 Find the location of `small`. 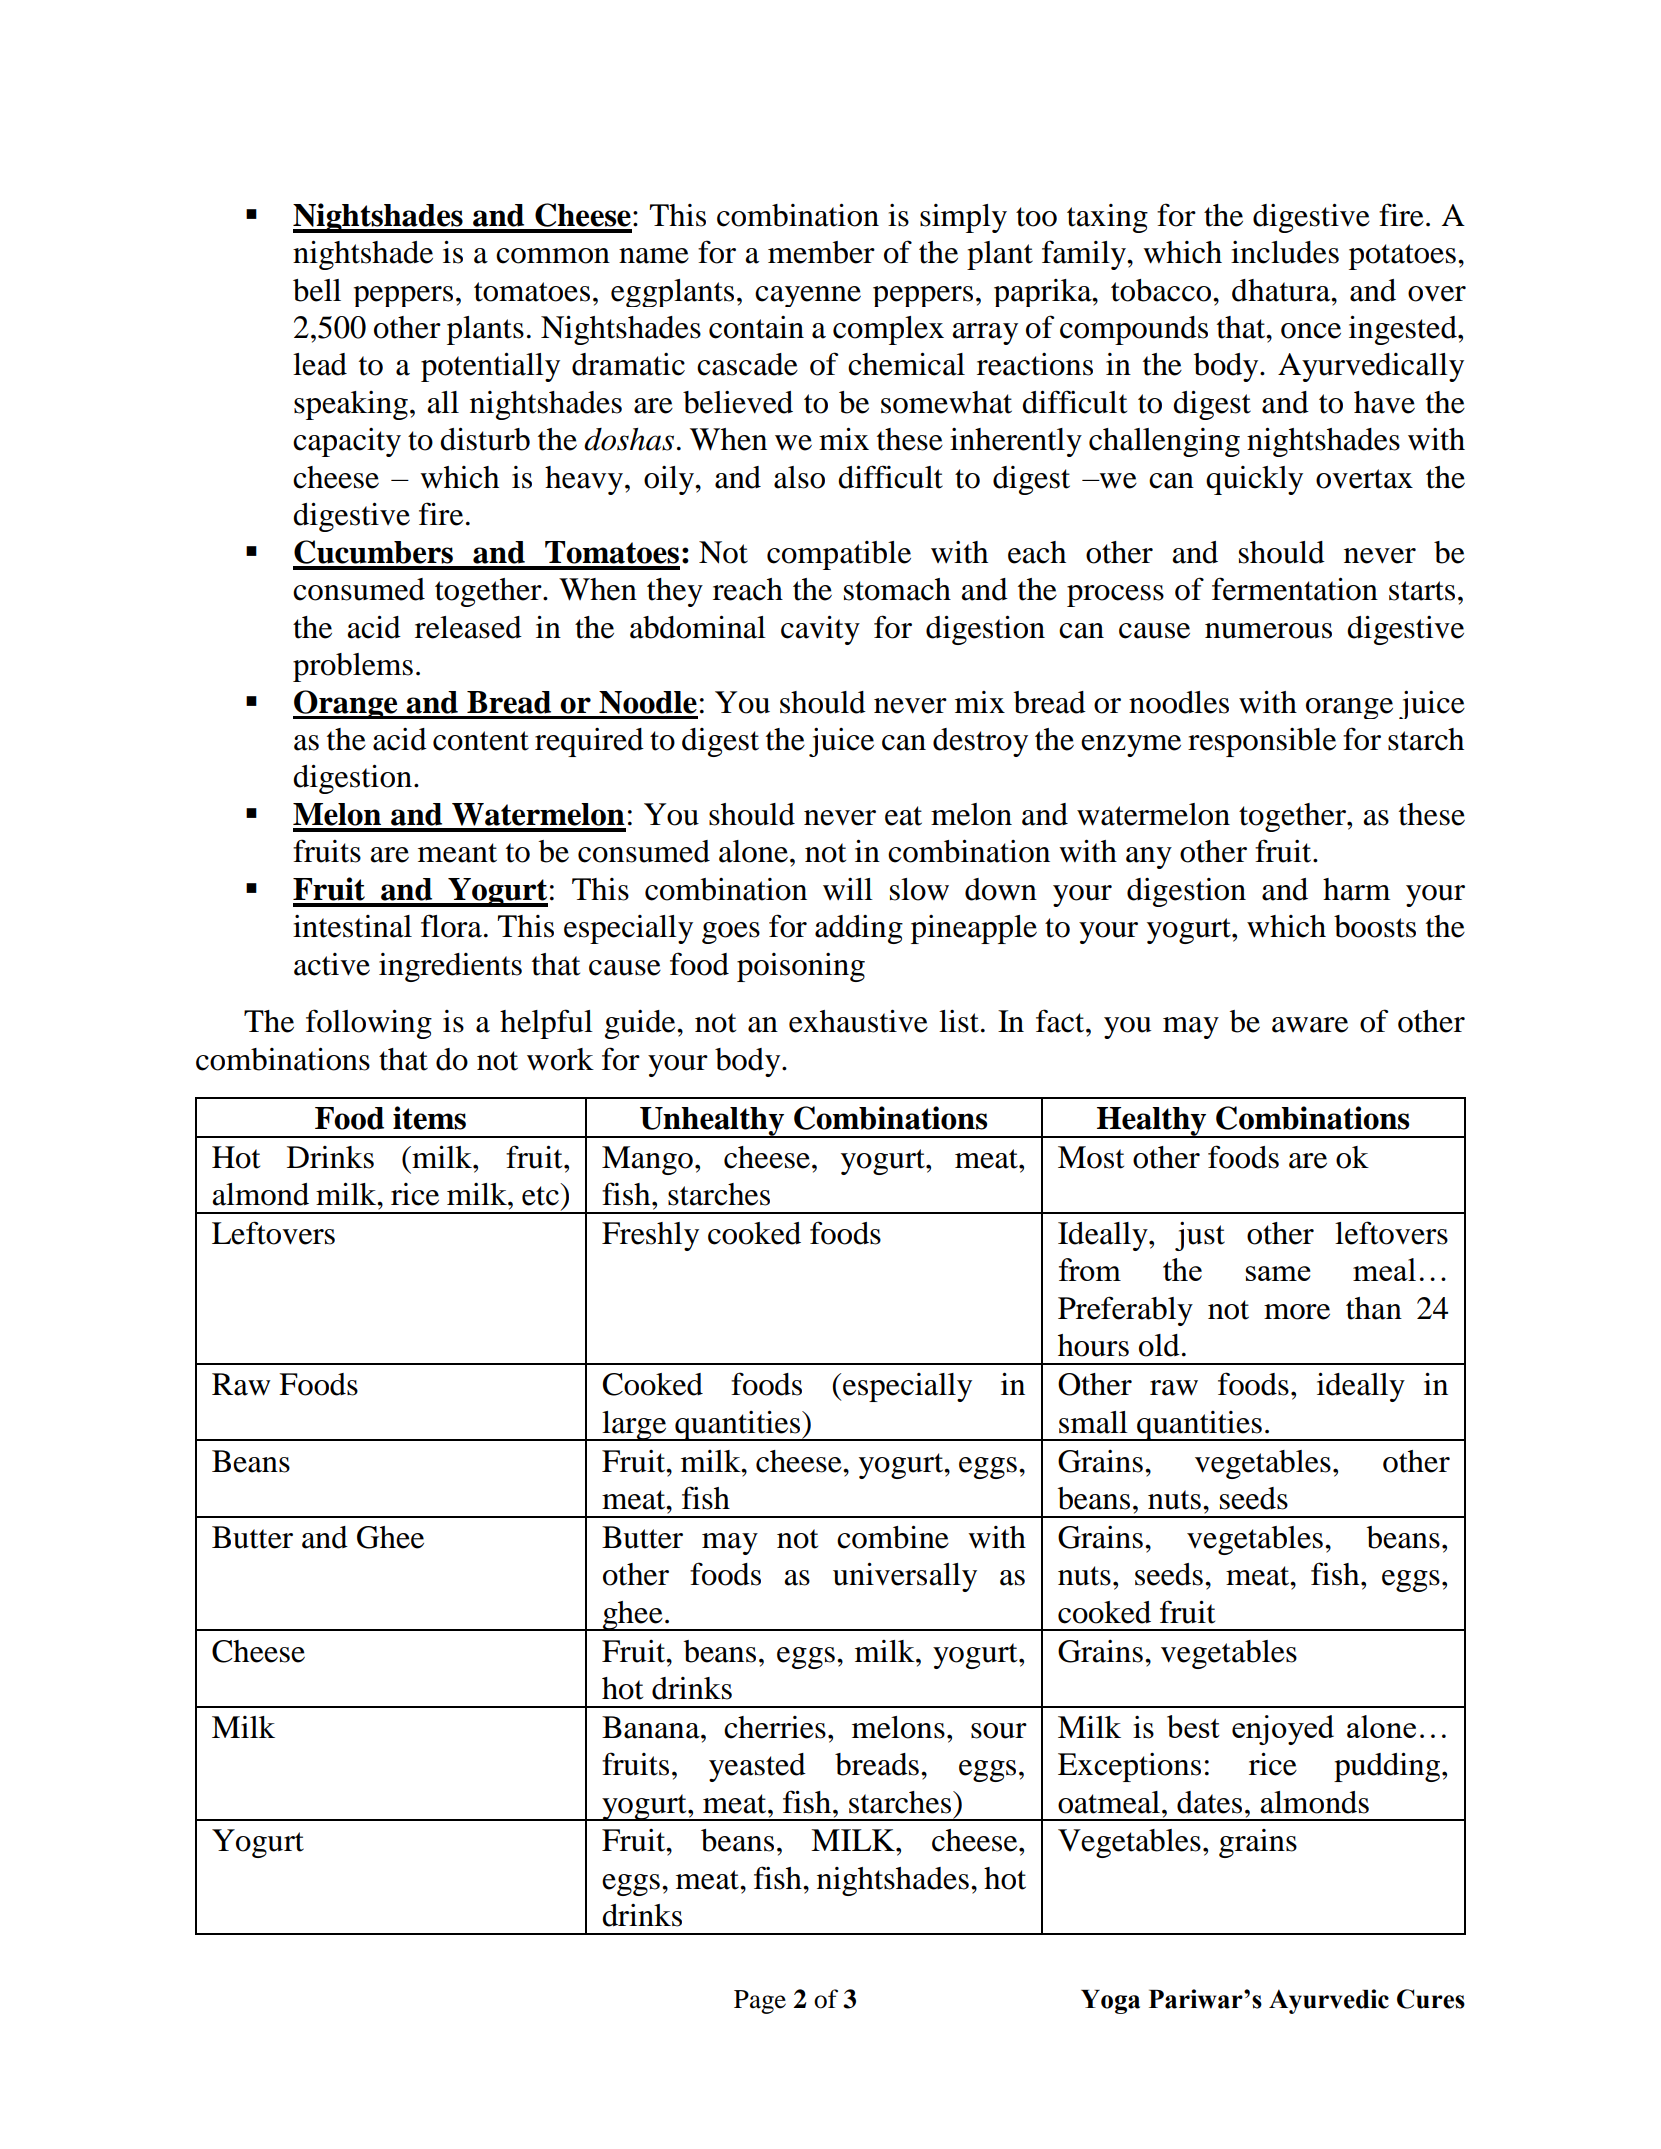

small is located at coordinates (1093, 1422).
